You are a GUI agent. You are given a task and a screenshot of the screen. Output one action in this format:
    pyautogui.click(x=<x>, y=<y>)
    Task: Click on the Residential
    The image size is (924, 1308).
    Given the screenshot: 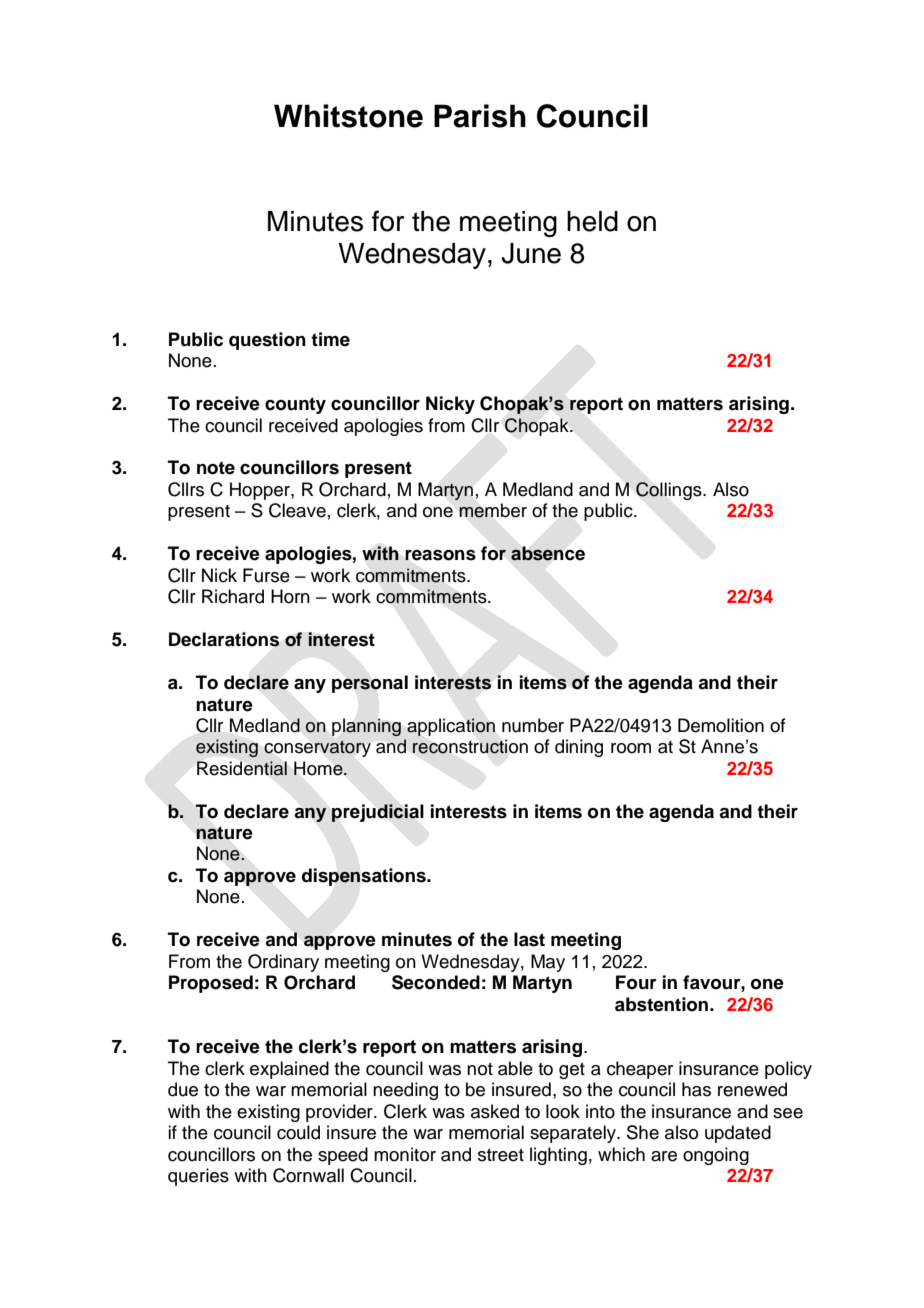 What is the action you would take?
    pyautogui.click(x=242, y=768)
